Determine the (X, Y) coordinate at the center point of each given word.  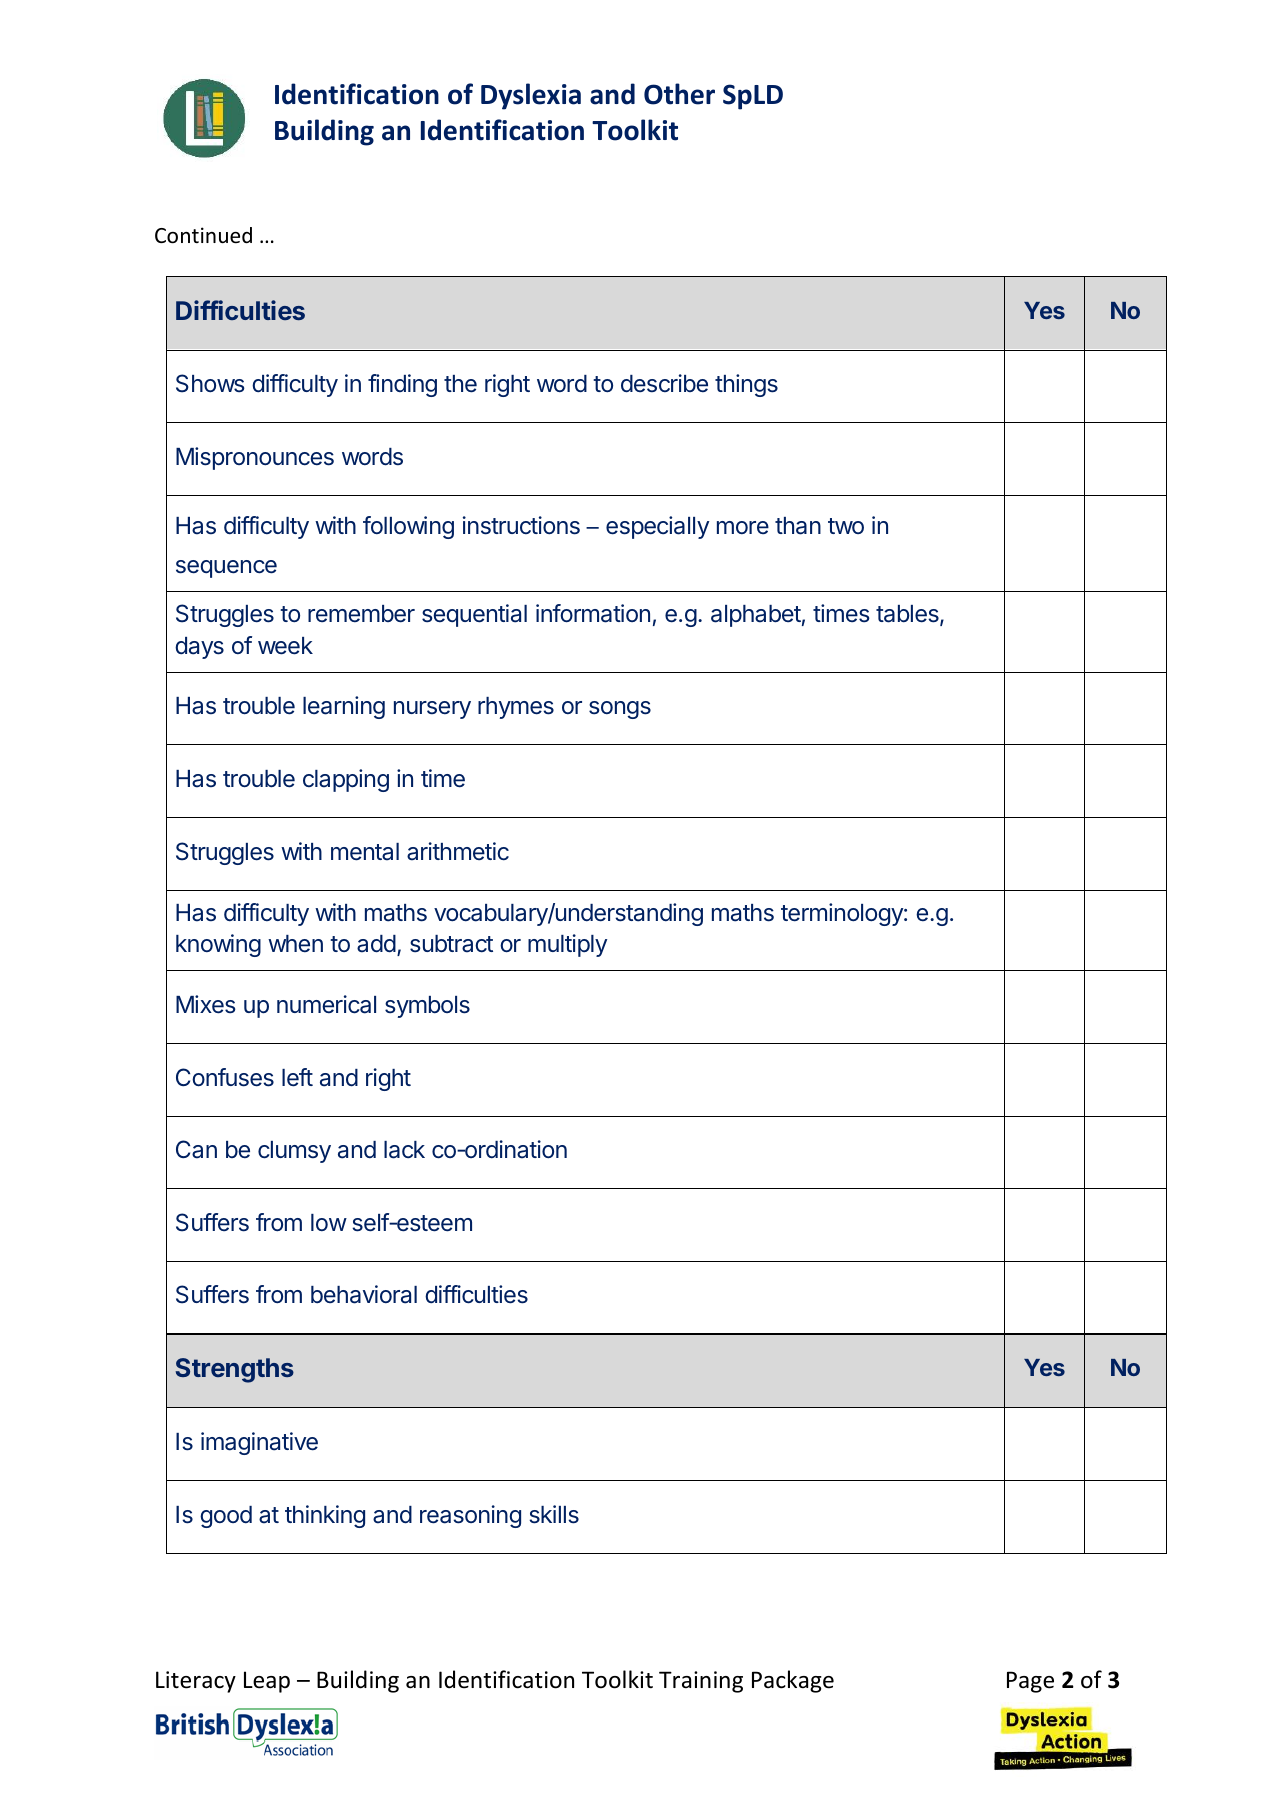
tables (908, 615)
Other (679, 94)
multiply (567, 945)
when (295, 943)
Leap (267, 1682)
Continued (203, 235)
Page (1030, 1682)
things (746, 385)
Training (701, 1682)
